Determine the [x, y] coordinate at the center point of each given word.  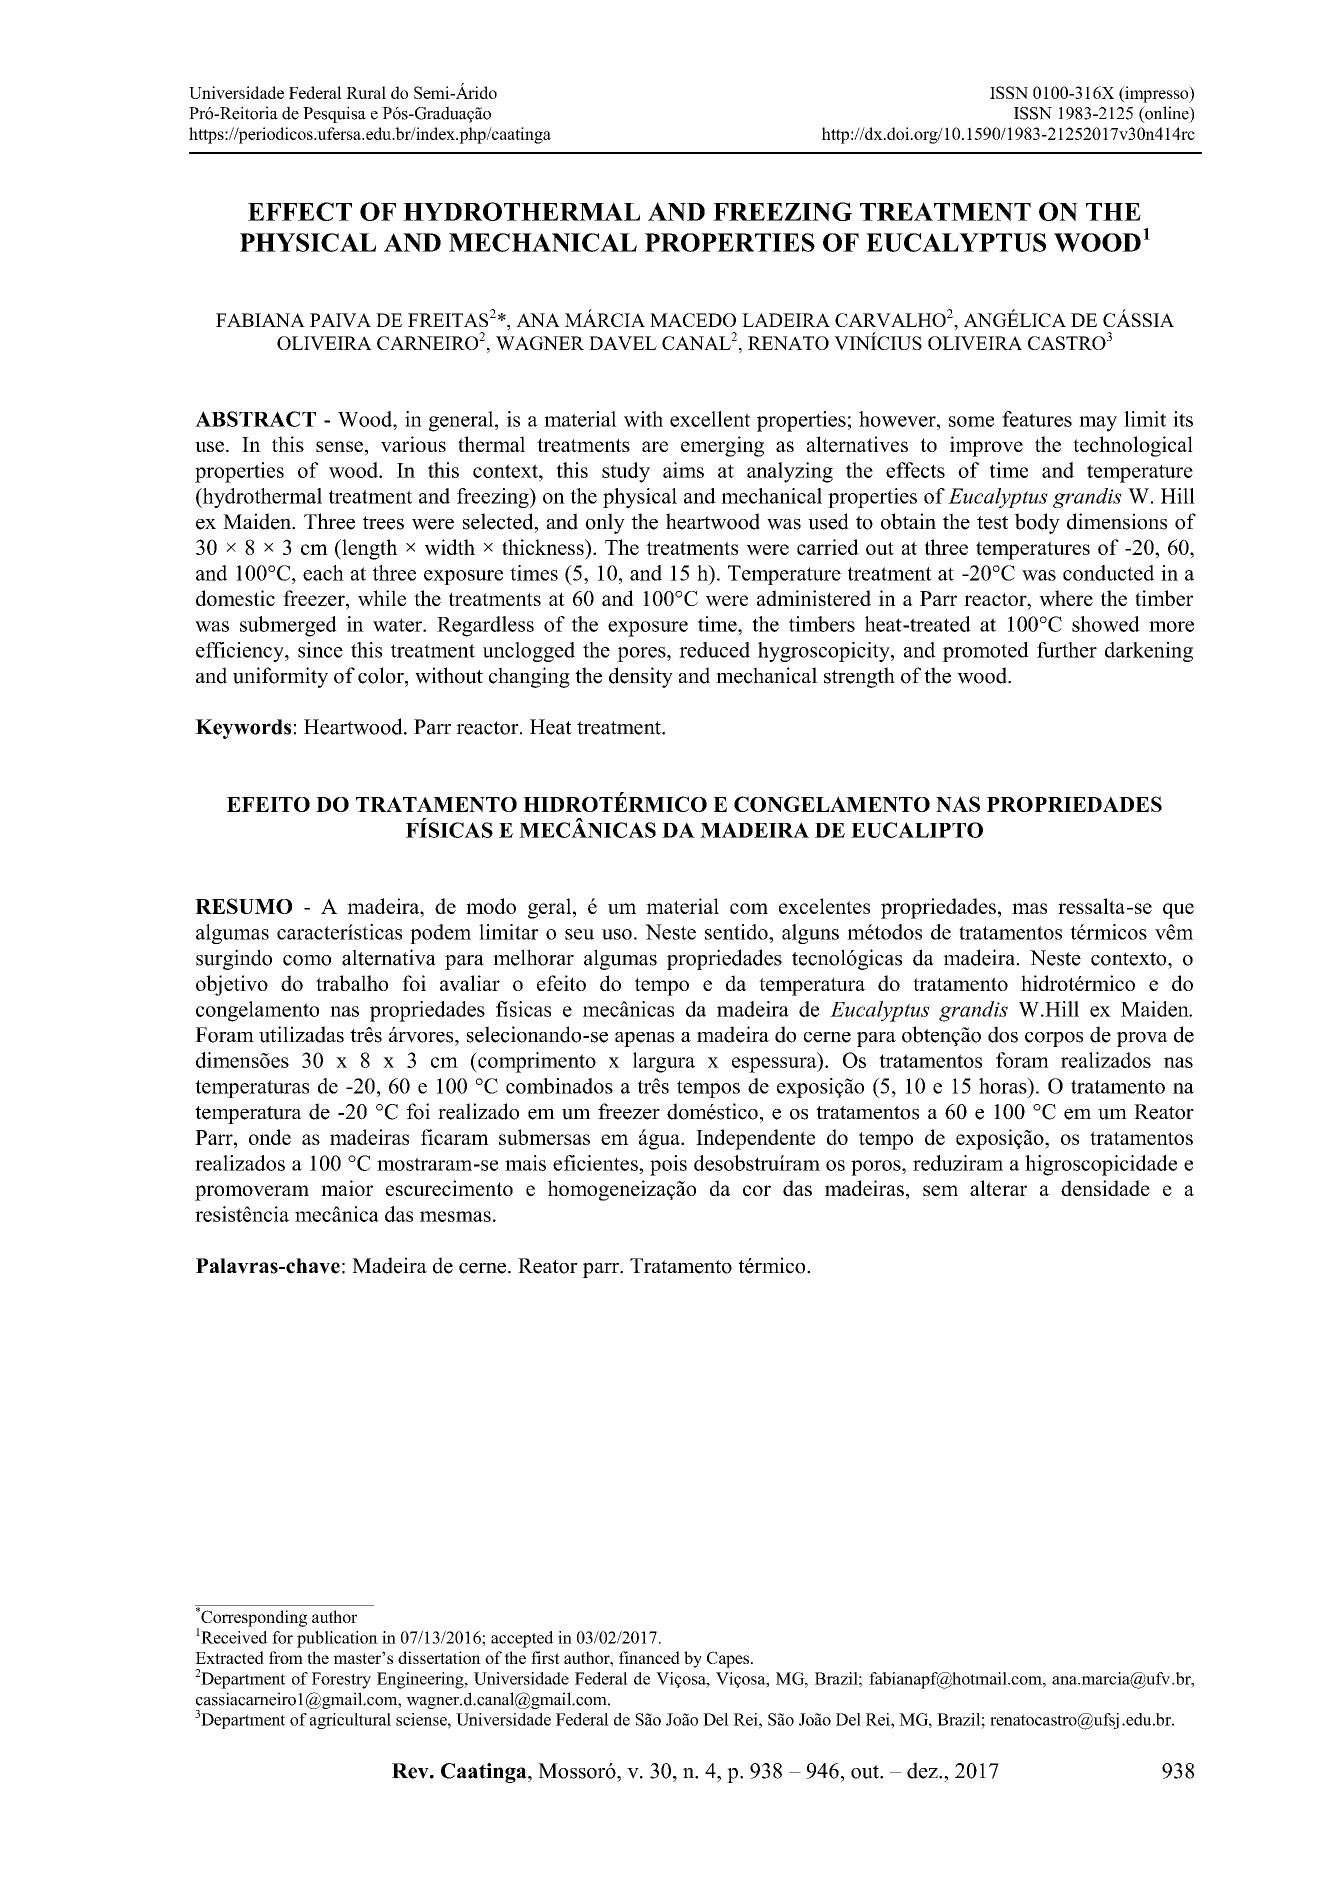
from [286, 1657]
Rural [366, 92]
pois [668, 1165]
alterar [998, 1188]
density [641, 677]
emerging [722, 446]
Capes [729, 1659]
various [413, 444]
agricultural [350, 1721]
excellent [710, 419]
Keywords [243, 729]
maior [347, 1188]
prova [1142, 1039]
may [1098, 424]
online [1167, 114]
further [1067, 650]
